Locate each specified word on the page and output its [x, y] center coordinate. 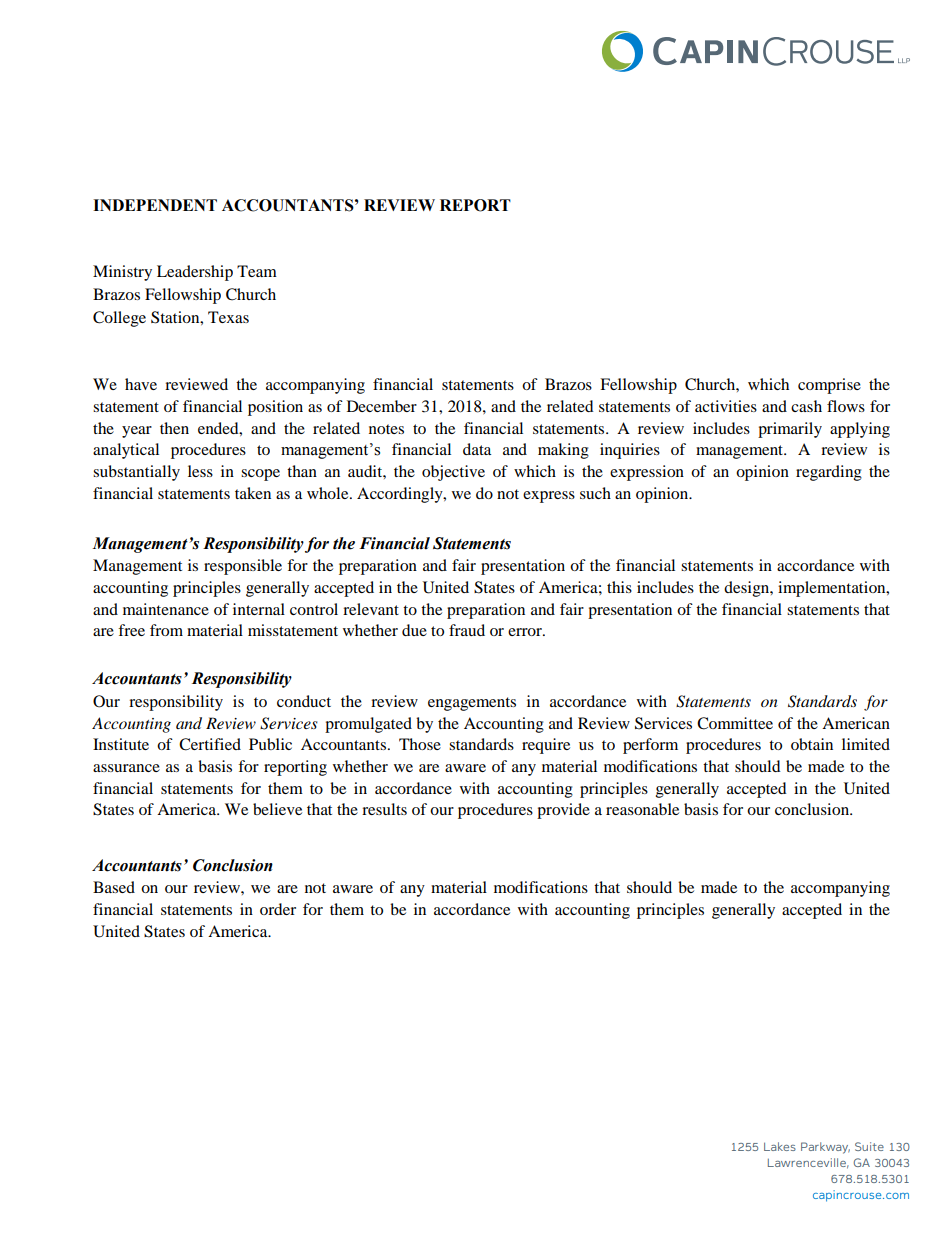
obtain [812, 744]
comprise [829, 386]
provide [563, 811]
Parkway [825, 1148]
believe [277, 809]
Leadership [195, 273]
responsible [243, 567]
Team [257, 271]
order [278, 909]
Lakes [780, 1146]
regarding [829, 473]
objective [453, 473]
